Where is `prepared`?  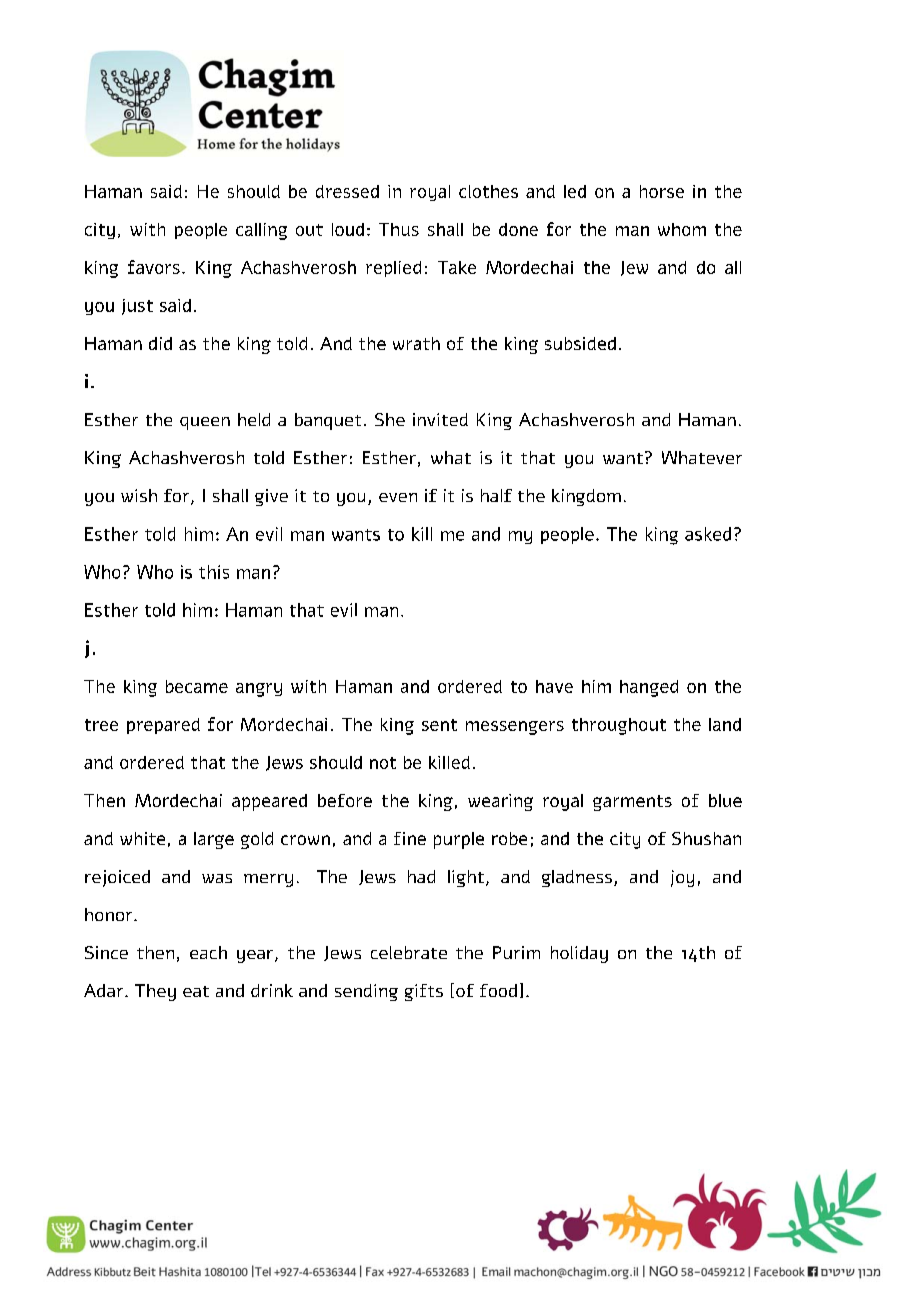
prepared is located at coordinates (163, 726).
